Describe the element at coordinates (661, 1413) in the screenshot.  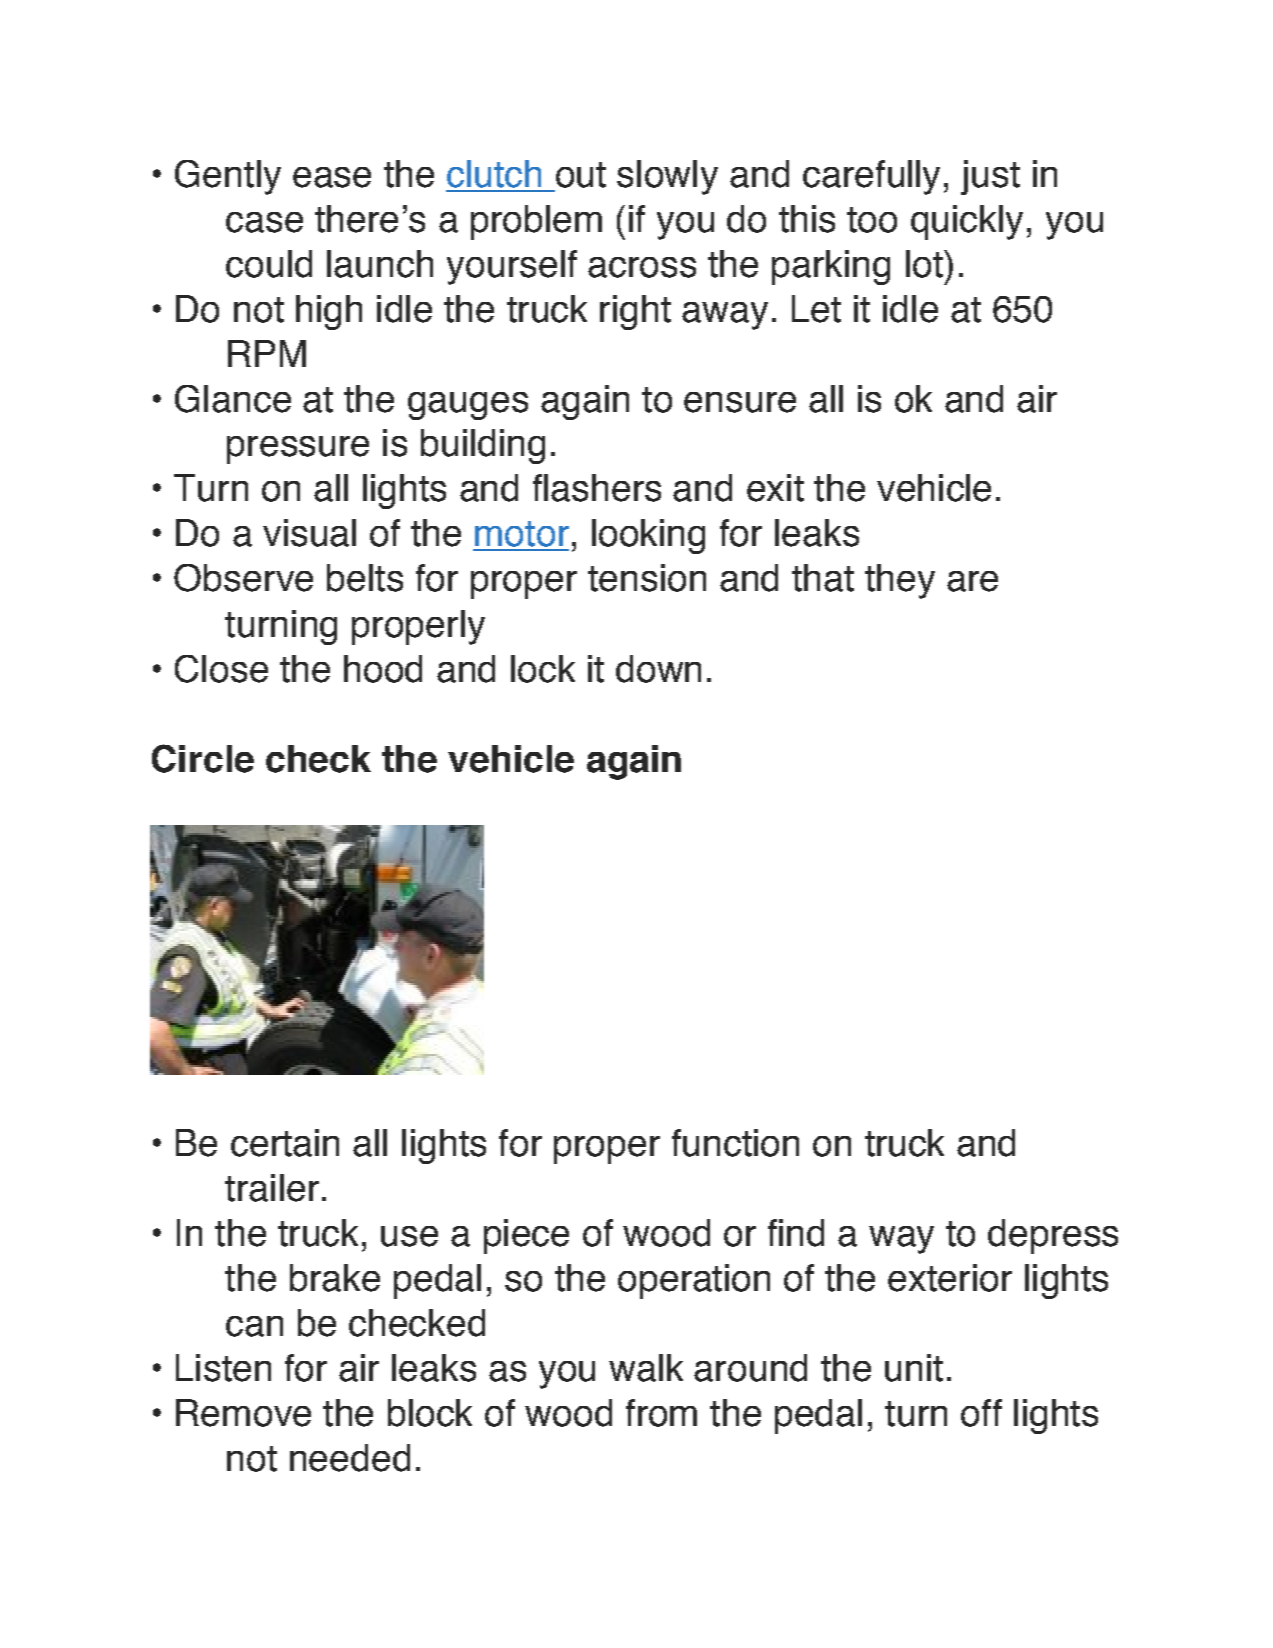
I see `from` at that location.
